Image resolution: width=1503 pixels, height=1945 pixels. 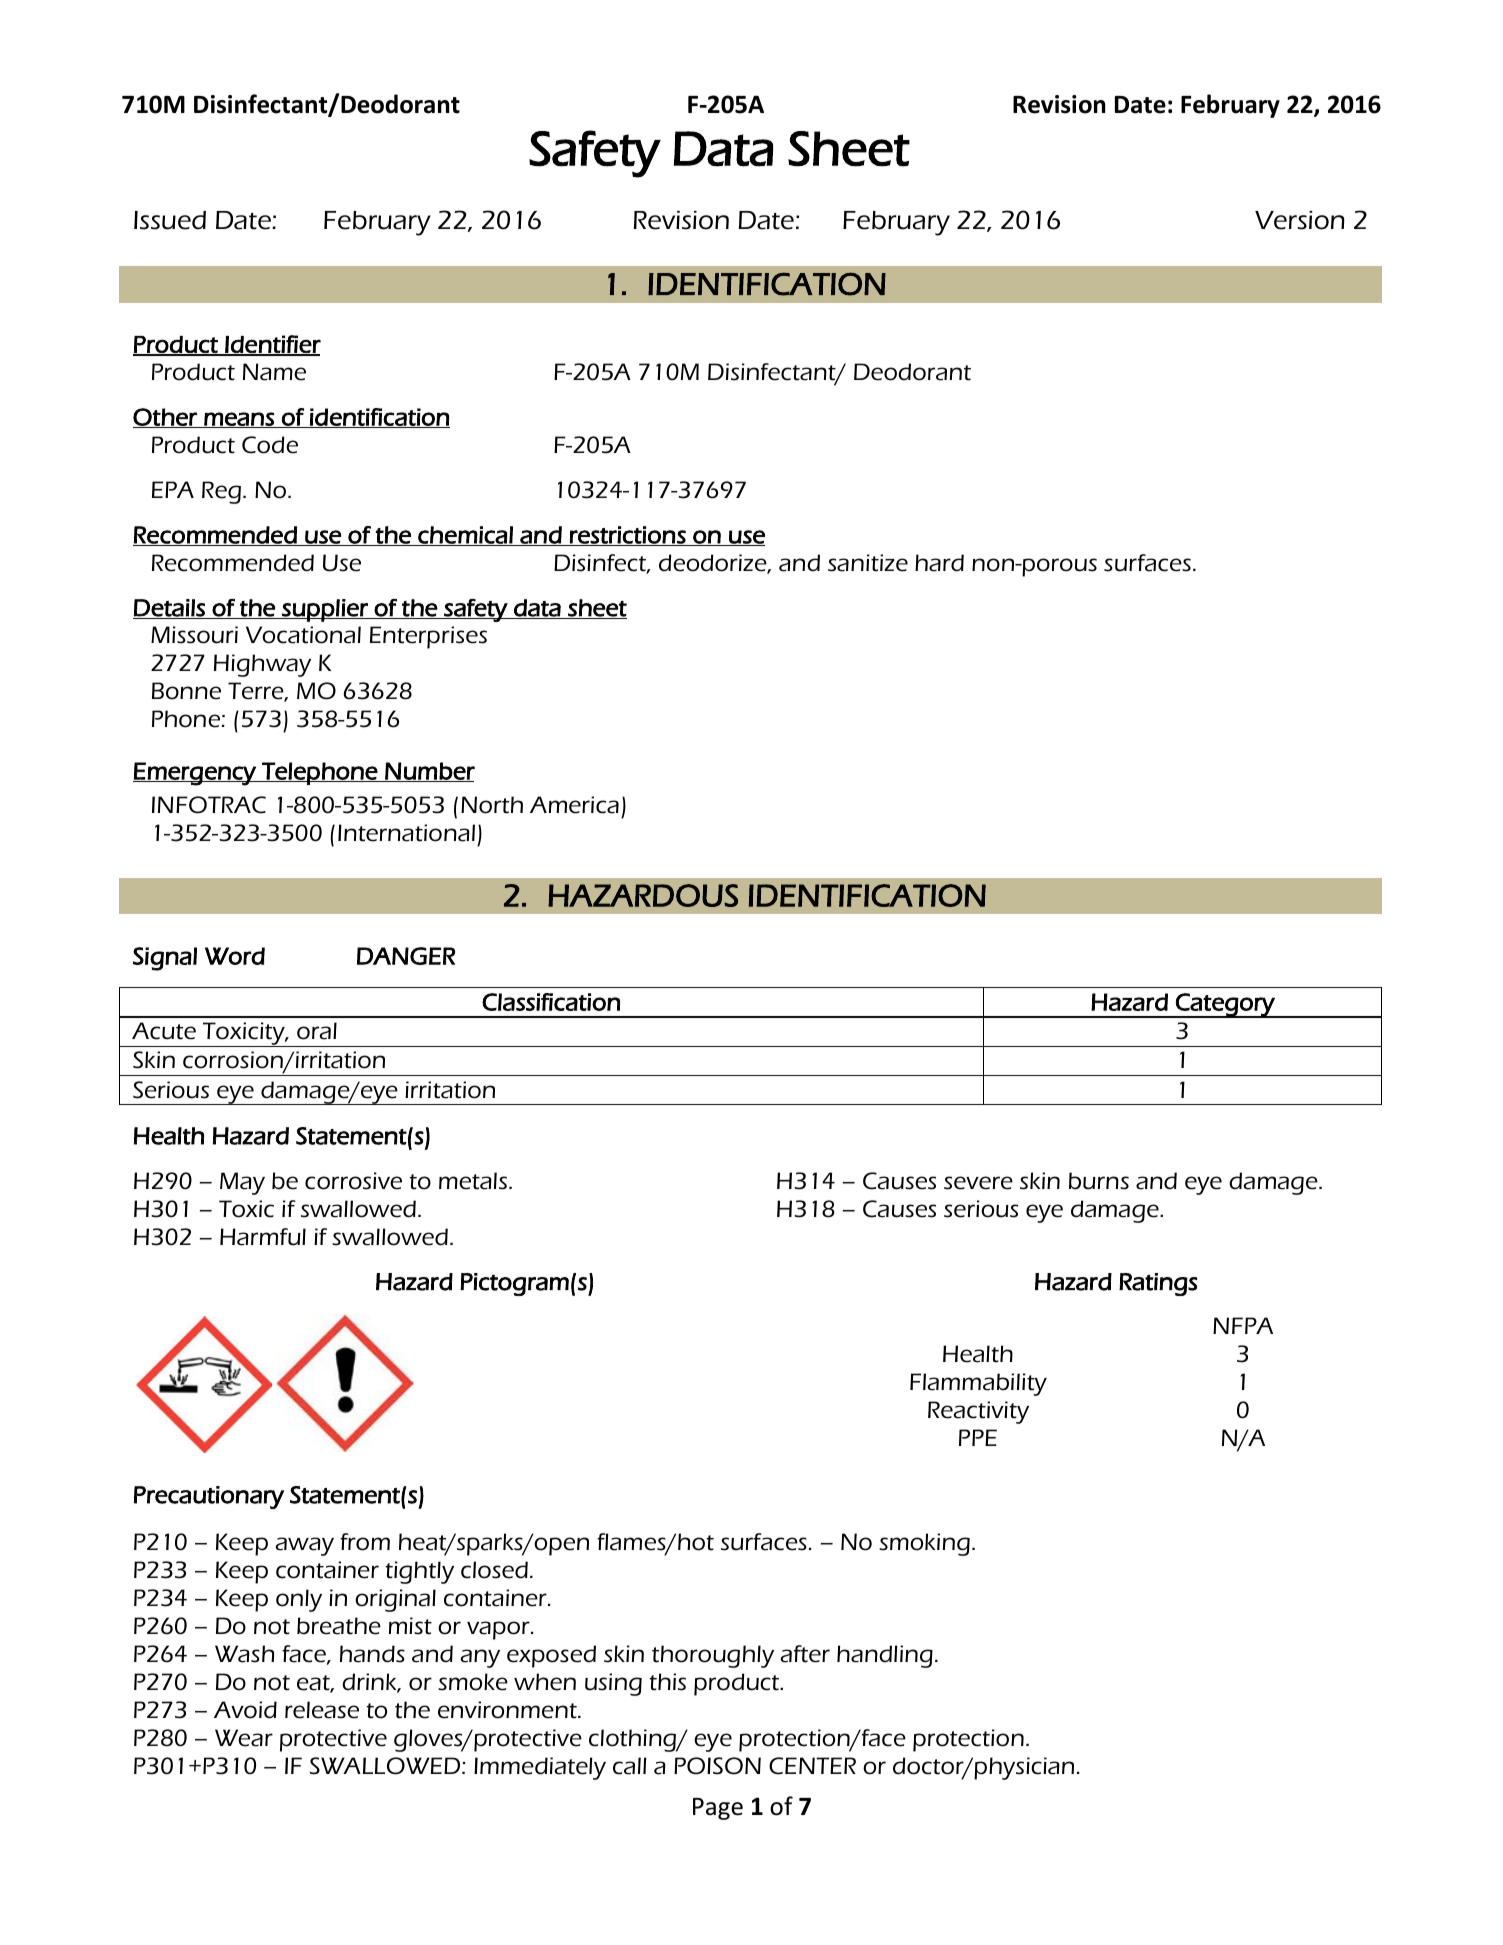 What do you see at coordinates (1225, 1005) in the screenshot?
I see `Category` at bounding box center [1225, 1005].
